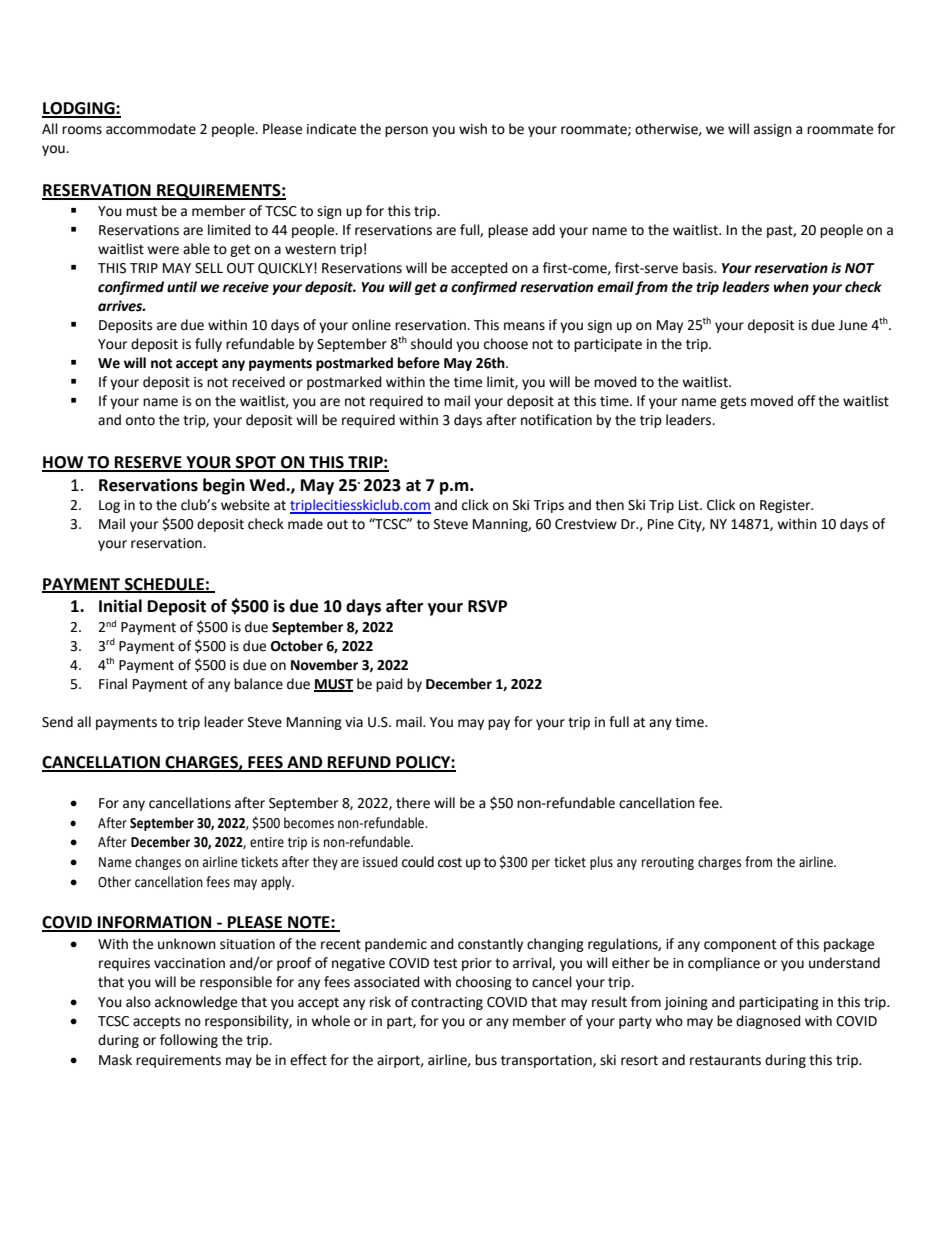 Image resolution: width=952 pixels, height=1233 pixels. I want to click on accommodate, so click(151, 129).
